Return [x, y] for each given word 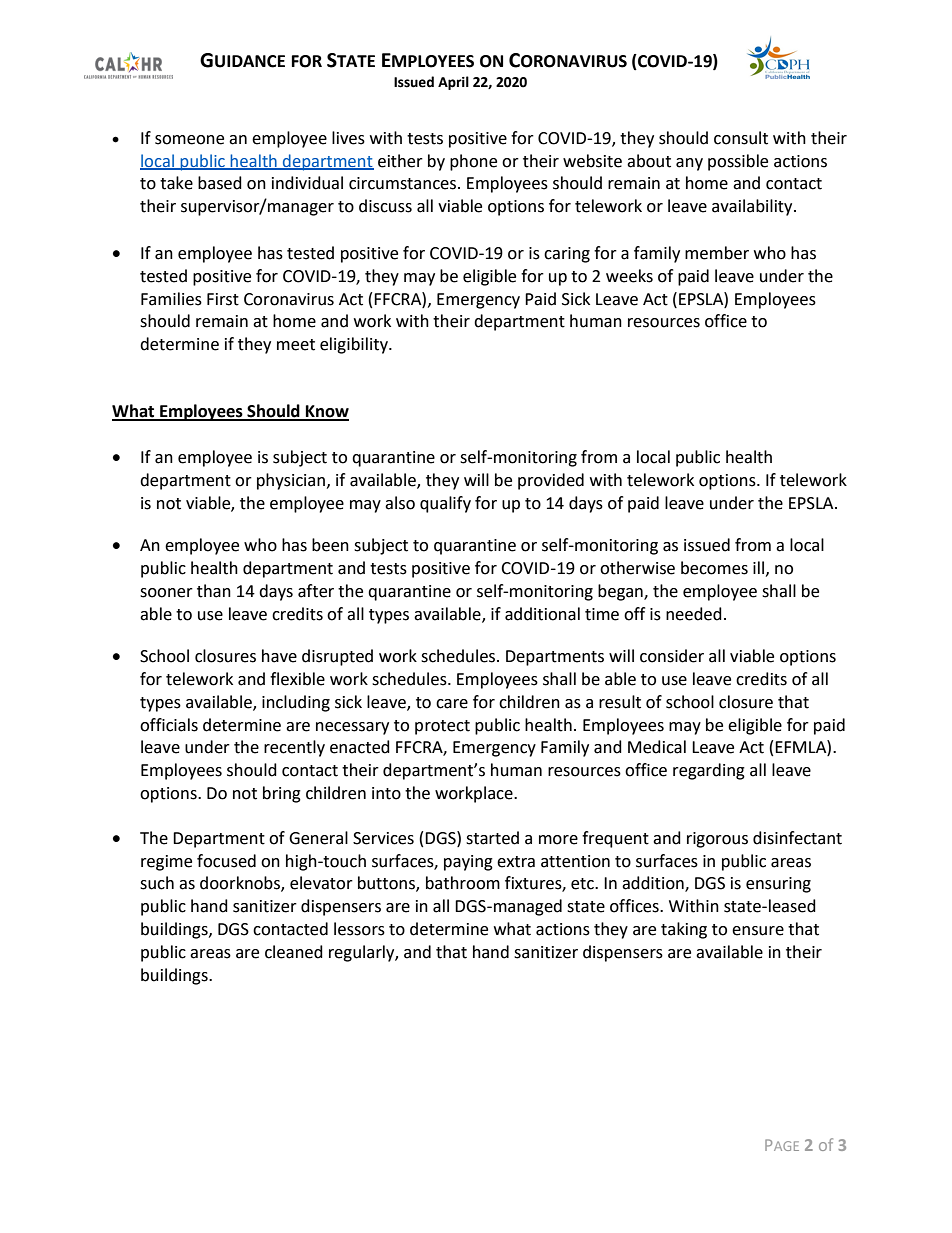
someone [189, 140]
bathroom [463, 883]
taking [684, 930]
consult [741, 138]
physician [291, 481]
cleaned [294, 952]
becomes [714, 568]
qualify [445, 504]
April [453, 83]
